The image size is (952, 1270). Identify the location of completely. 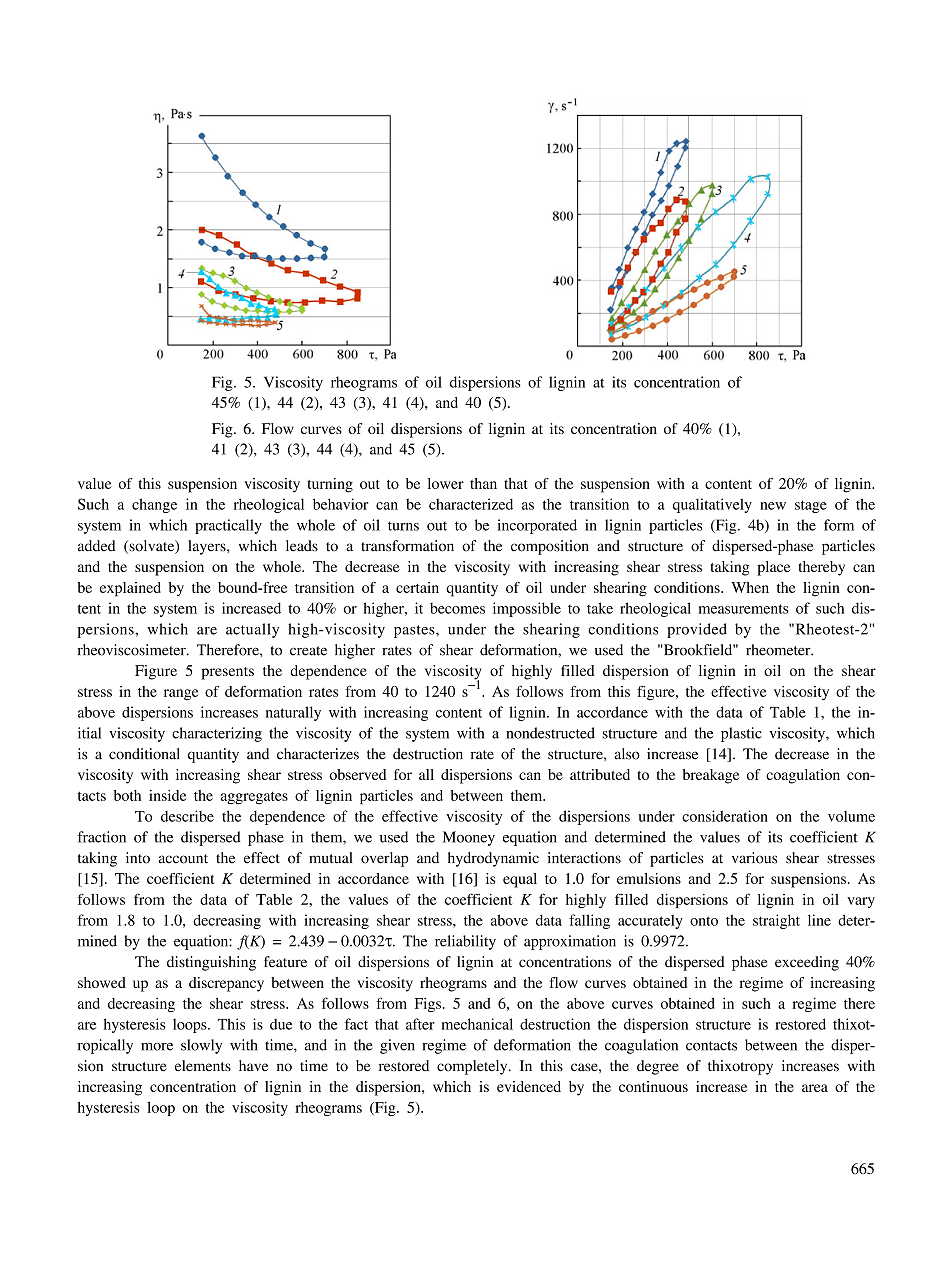
(473, 1067).
